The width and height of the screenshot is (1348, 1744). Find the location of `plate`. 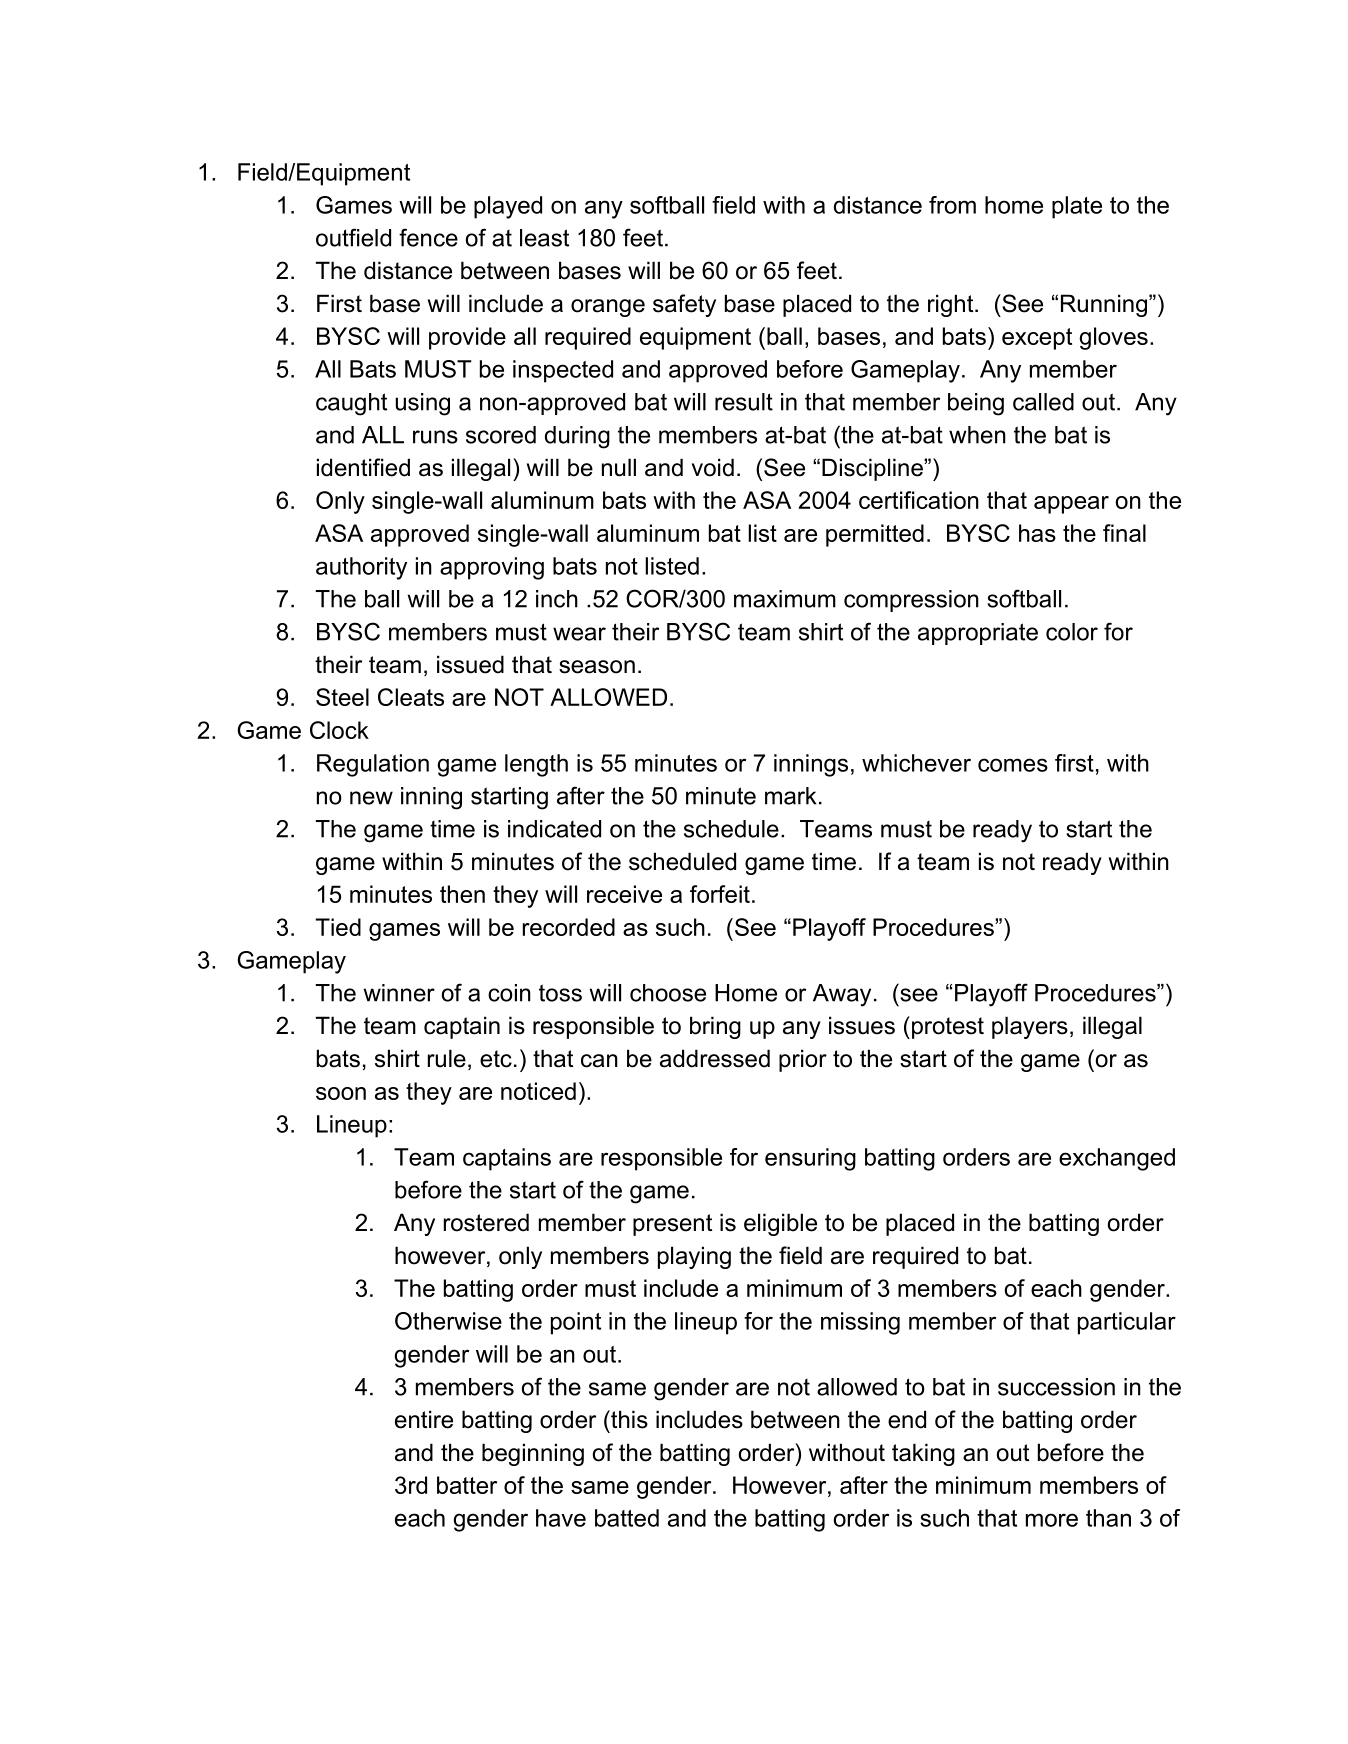

plate is located at coordinates (1077, 207).
